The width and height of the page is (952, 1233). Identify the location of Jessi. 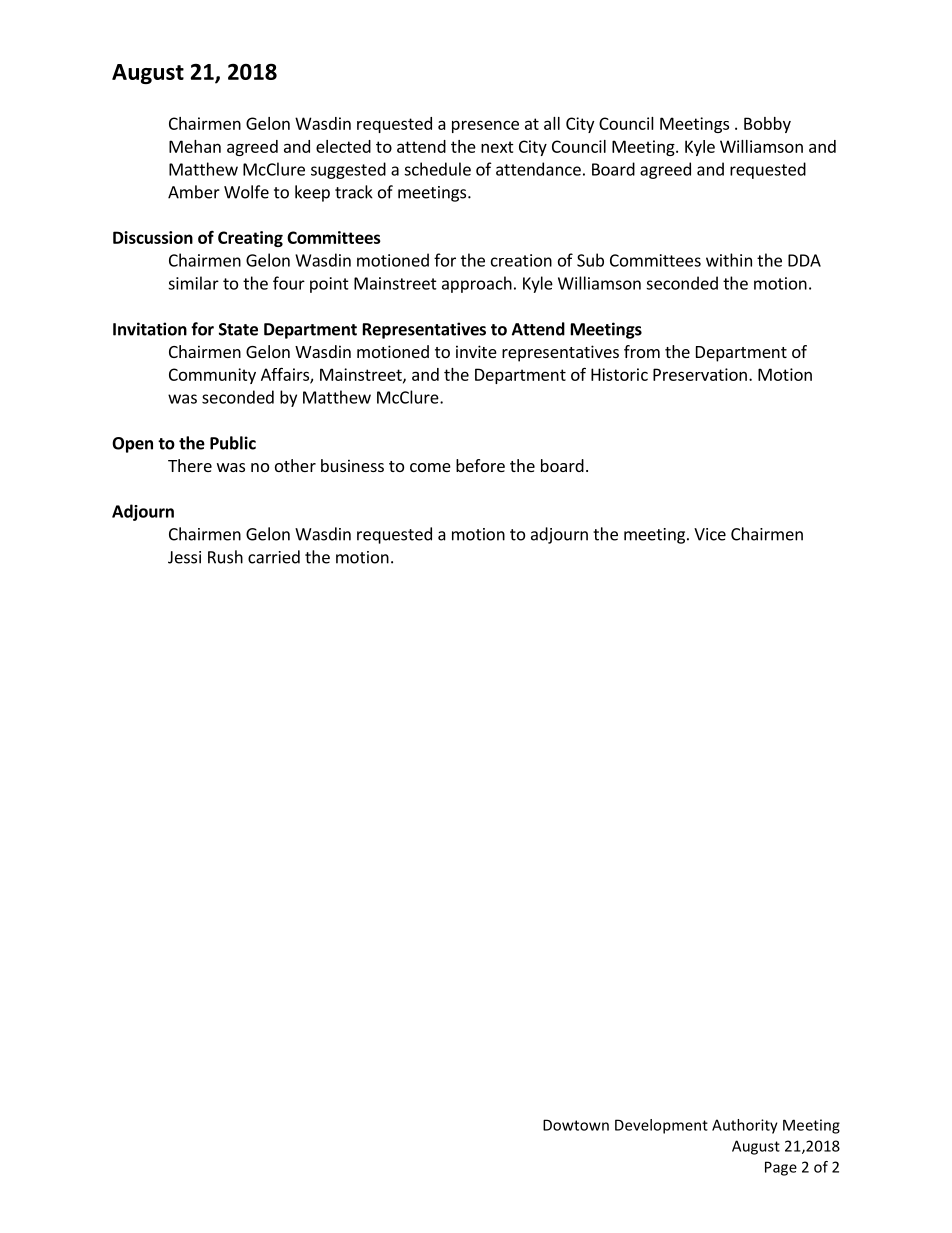
(184, 557).
